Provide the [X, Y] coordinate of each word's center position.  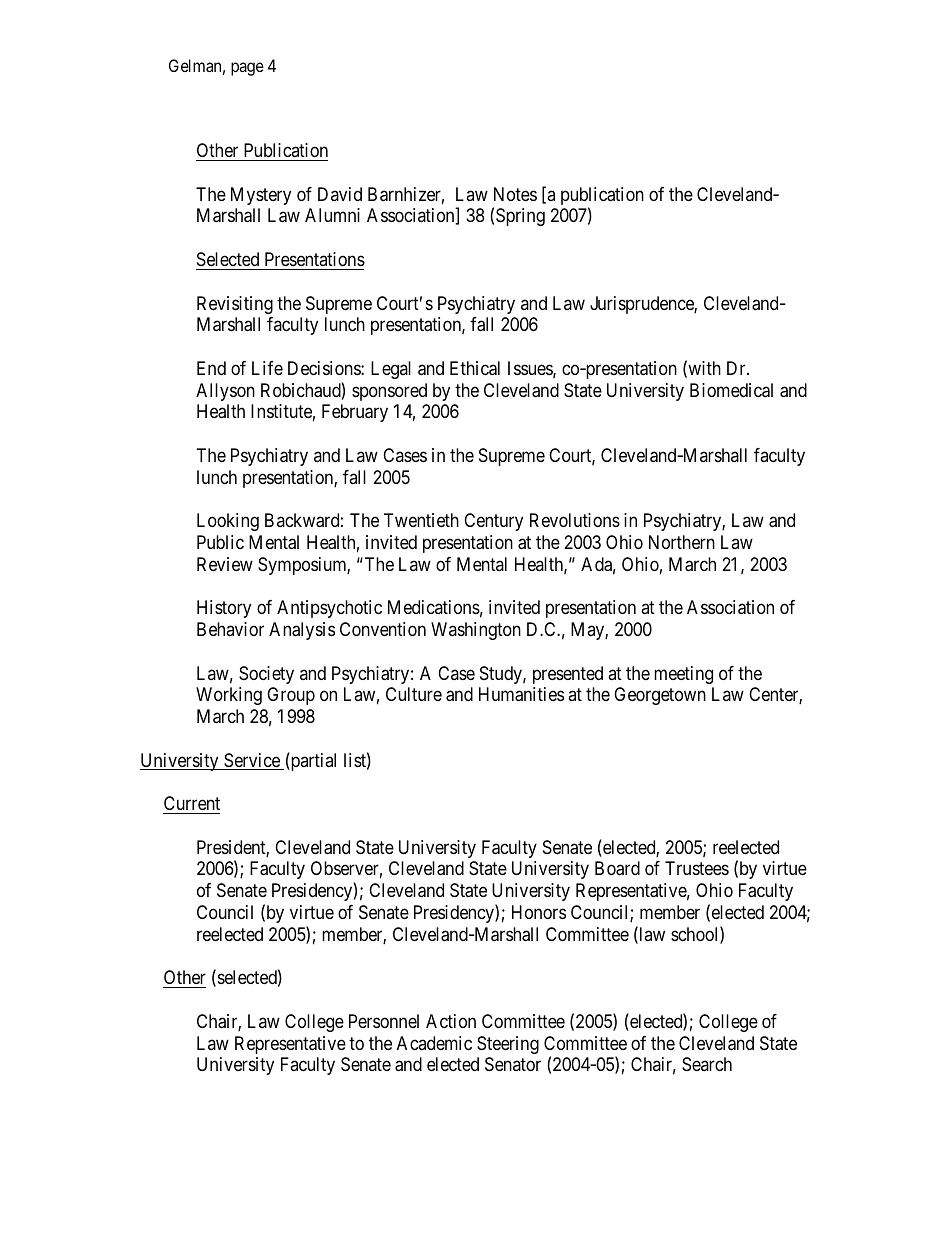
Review [225, 564]
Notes [515, 194]
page [247, 69]
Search [707, 1064]
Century [493, 522]
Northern [682, 542]
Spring [520, 217]
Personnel [384, 1021]
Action [451, 1021]
